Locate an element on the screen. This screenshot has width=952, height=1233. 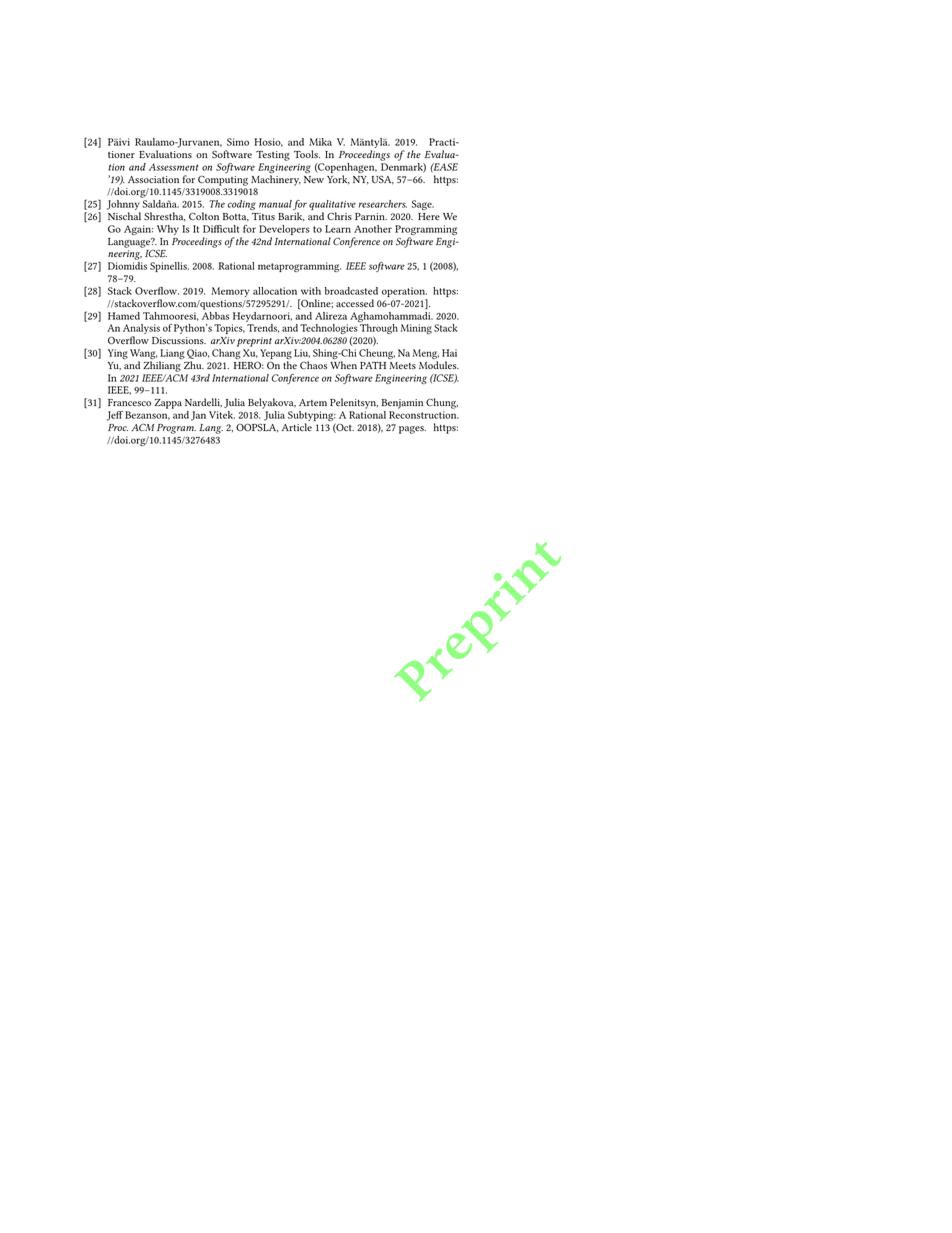
Technologies is located at coordinates (329, 329).
